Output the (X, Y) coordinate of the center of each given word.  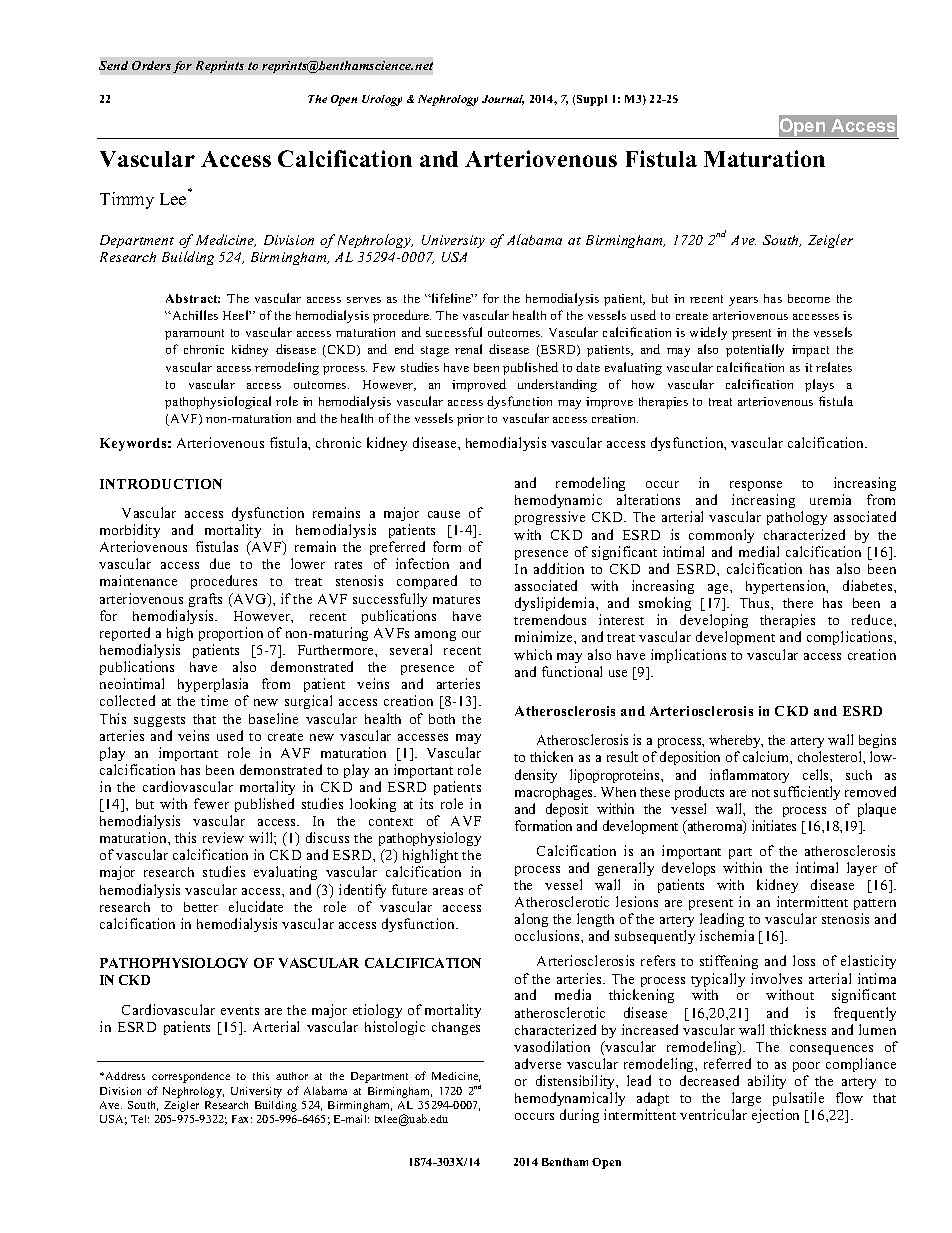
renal (468, 349)
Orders (151, 65)
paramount (194, 334)
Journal (503, 100)
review (223, 837)
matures (456, 600)
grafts (205, 600)
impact (810, 351)
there (798, 603)
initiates (774, 825)
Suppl (592, 100)
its (426, 803)
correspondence (191, 1077)
